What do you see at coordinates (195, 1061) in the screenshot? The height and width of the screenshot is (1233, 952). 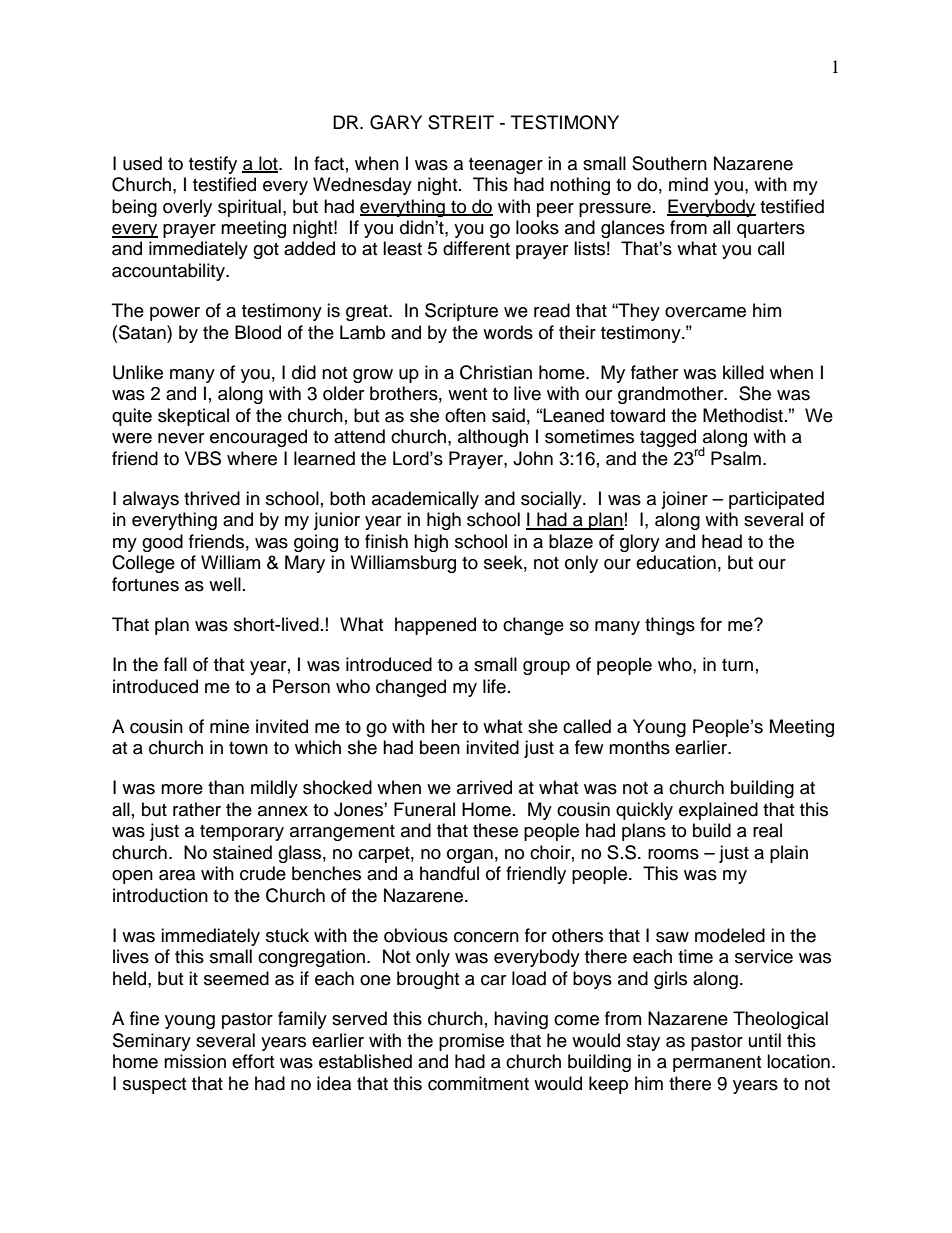 I see `mission` at bounding box center [195, 1061].
